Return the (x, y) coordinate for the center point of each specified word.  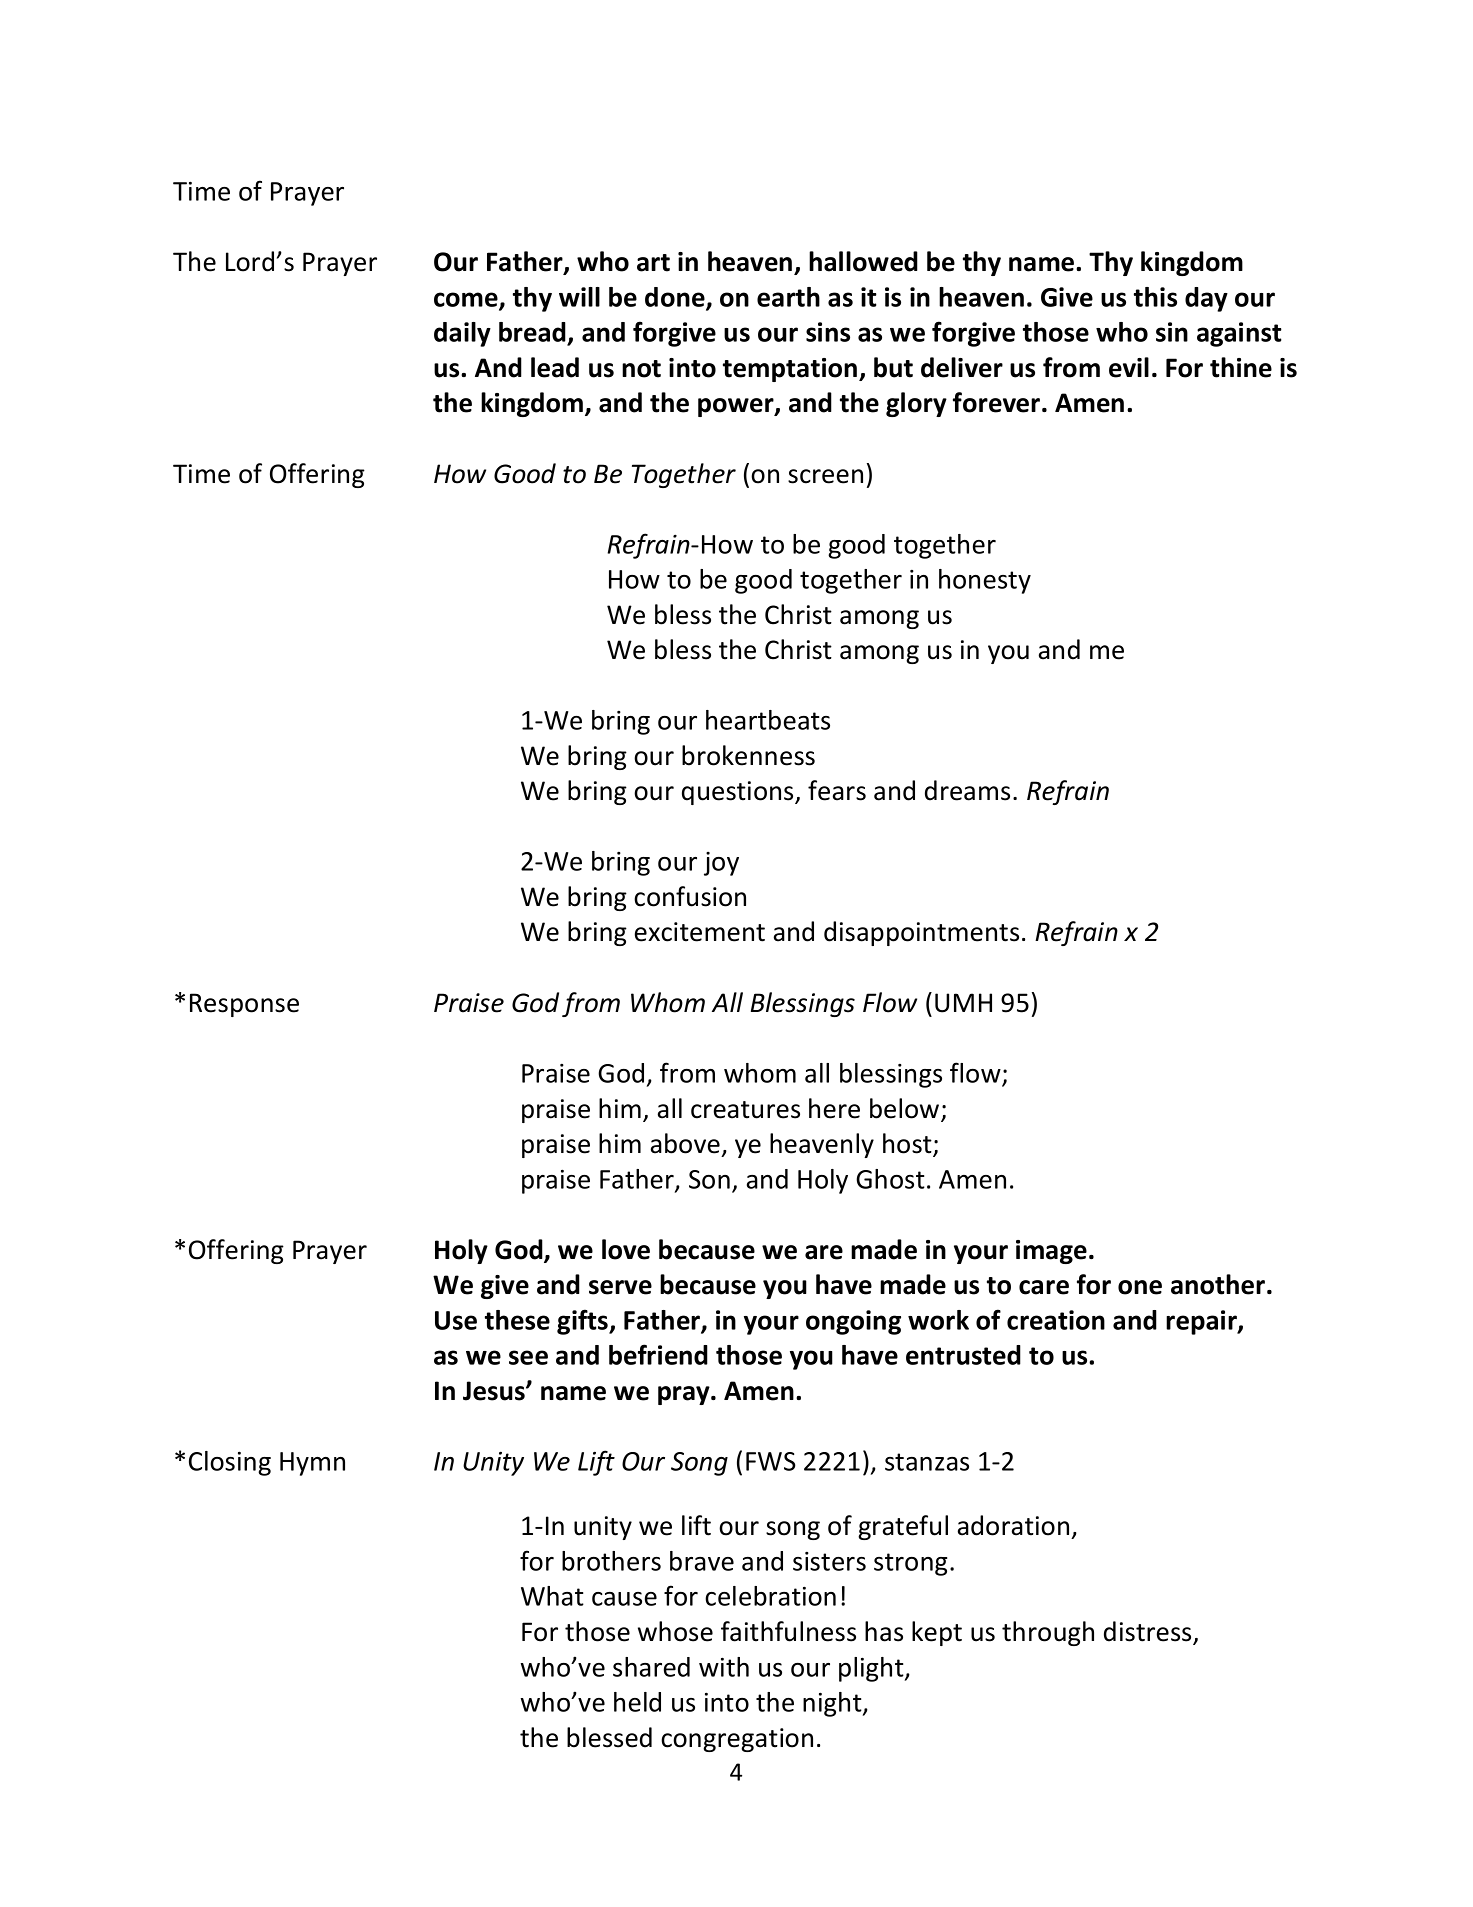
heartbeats (768, 720)
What (552, 1596)
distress (1149, 1632)
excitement (700, 932)
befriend (658, 1354)
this (1155, 297)
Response (244, 1005)
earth (788, 297)
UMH (963, 1003)
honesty (985, 581)
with (724, 1667)
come (467, 300)
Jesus (495, 1391)
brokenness (748, 755)
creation (1056, 1320)
